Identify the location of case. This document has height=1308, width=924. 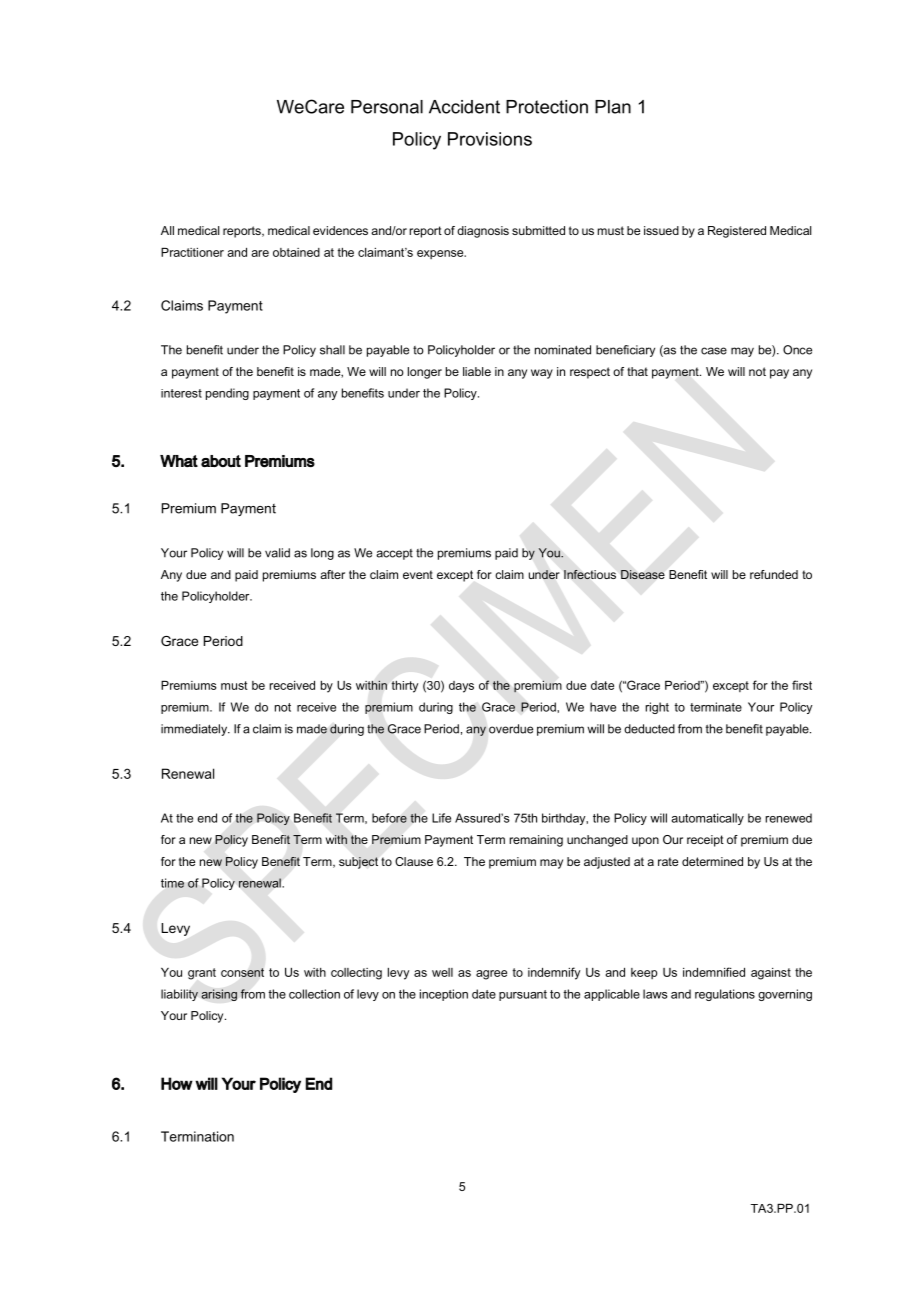
(714, 351).
